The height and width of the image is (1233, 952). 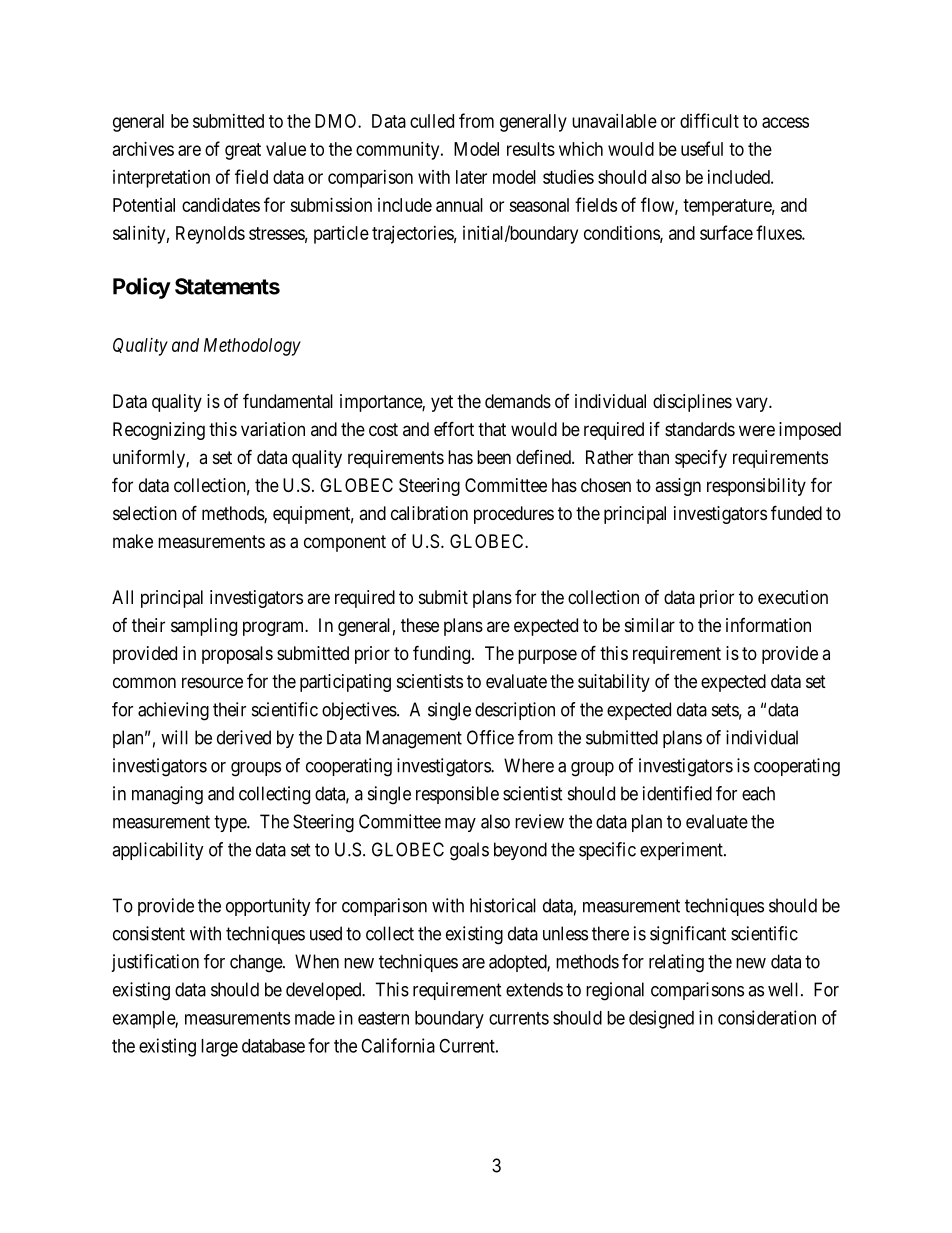 What do you see at coordinates (758, 793) in the image?
I see `each` at bounding box center [758, 793].
